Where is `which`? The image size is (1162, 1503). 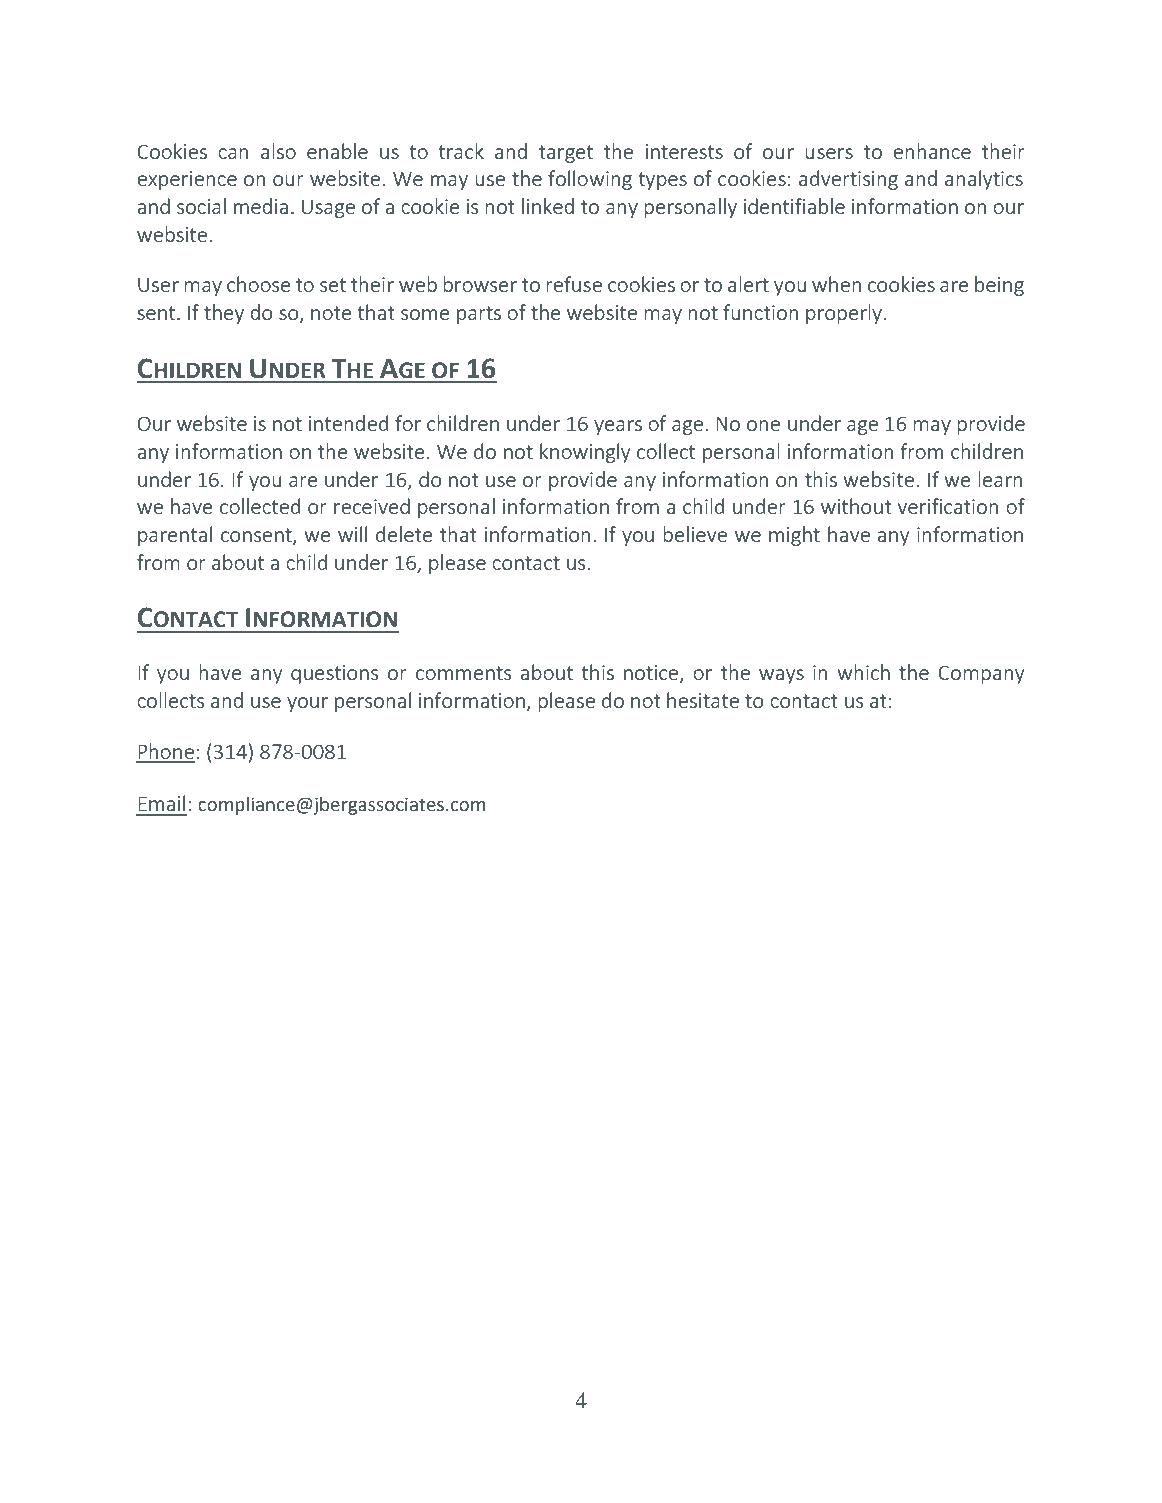
which is located at coordinates (863, 672).
